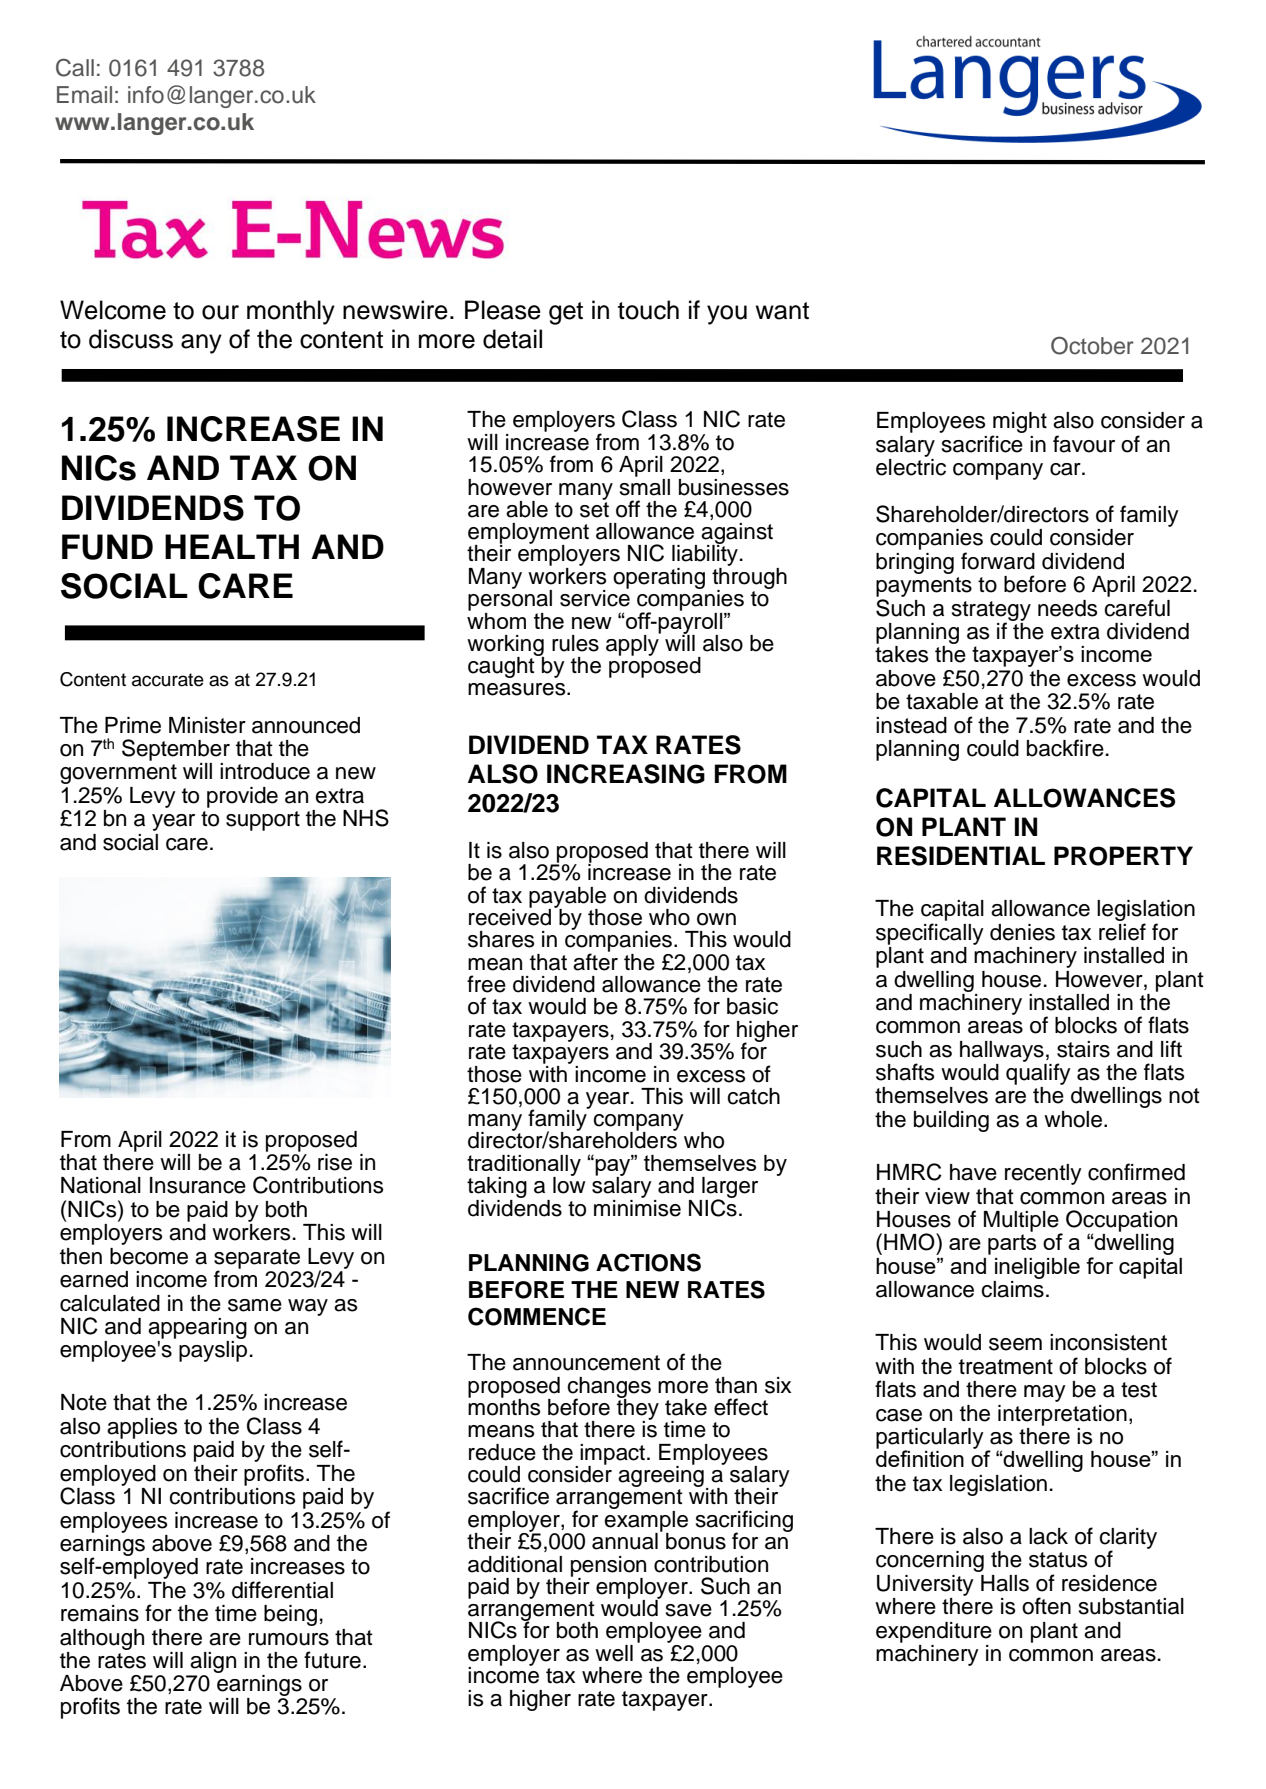 The width and height of the screenshot is (1266, 1789). Describe the element at coordinates (1012, 1244) in the screenshot. I see `parts` at that location.
